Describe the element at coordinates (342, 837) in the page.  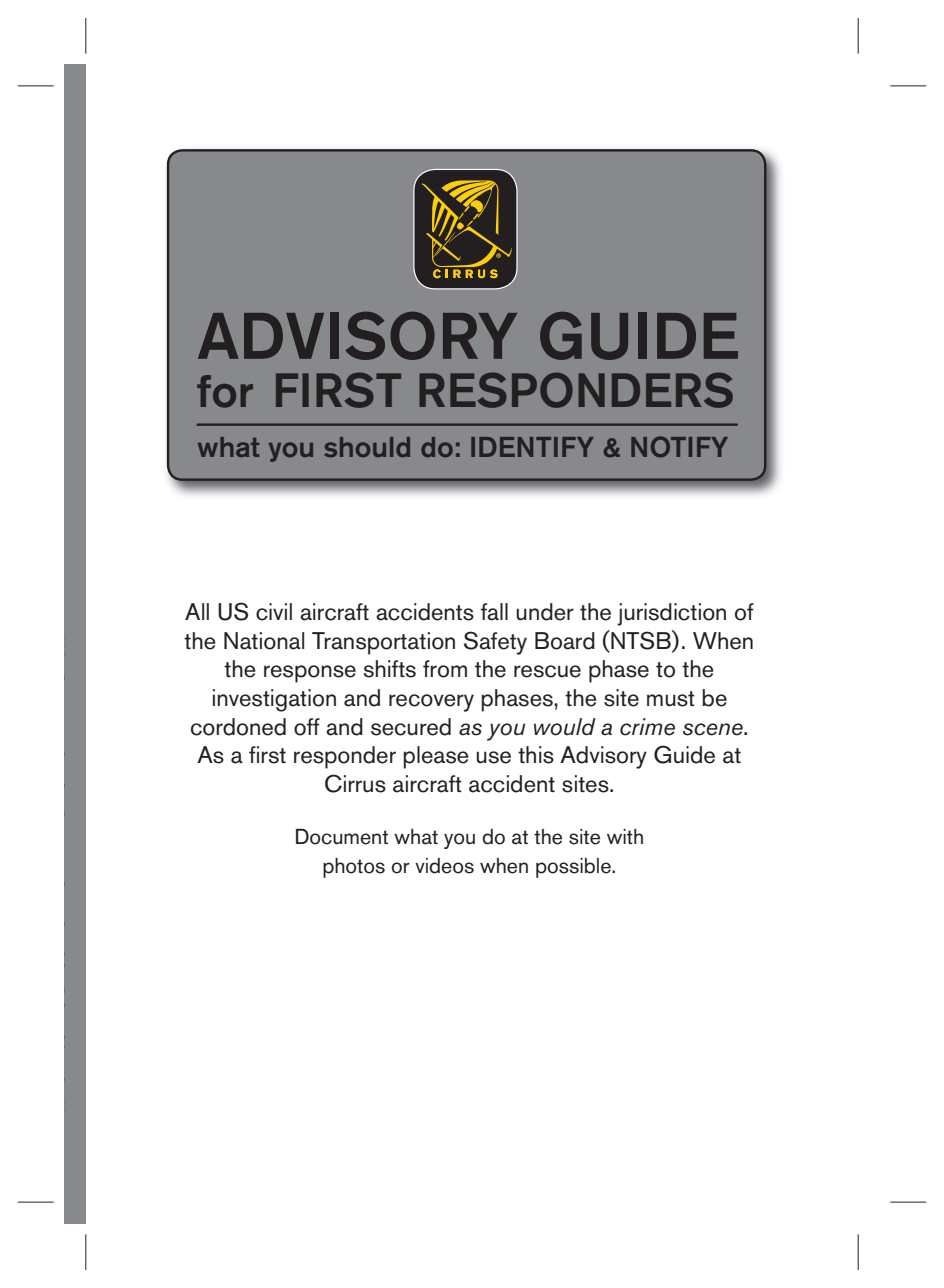
I see `Document` at that location.
